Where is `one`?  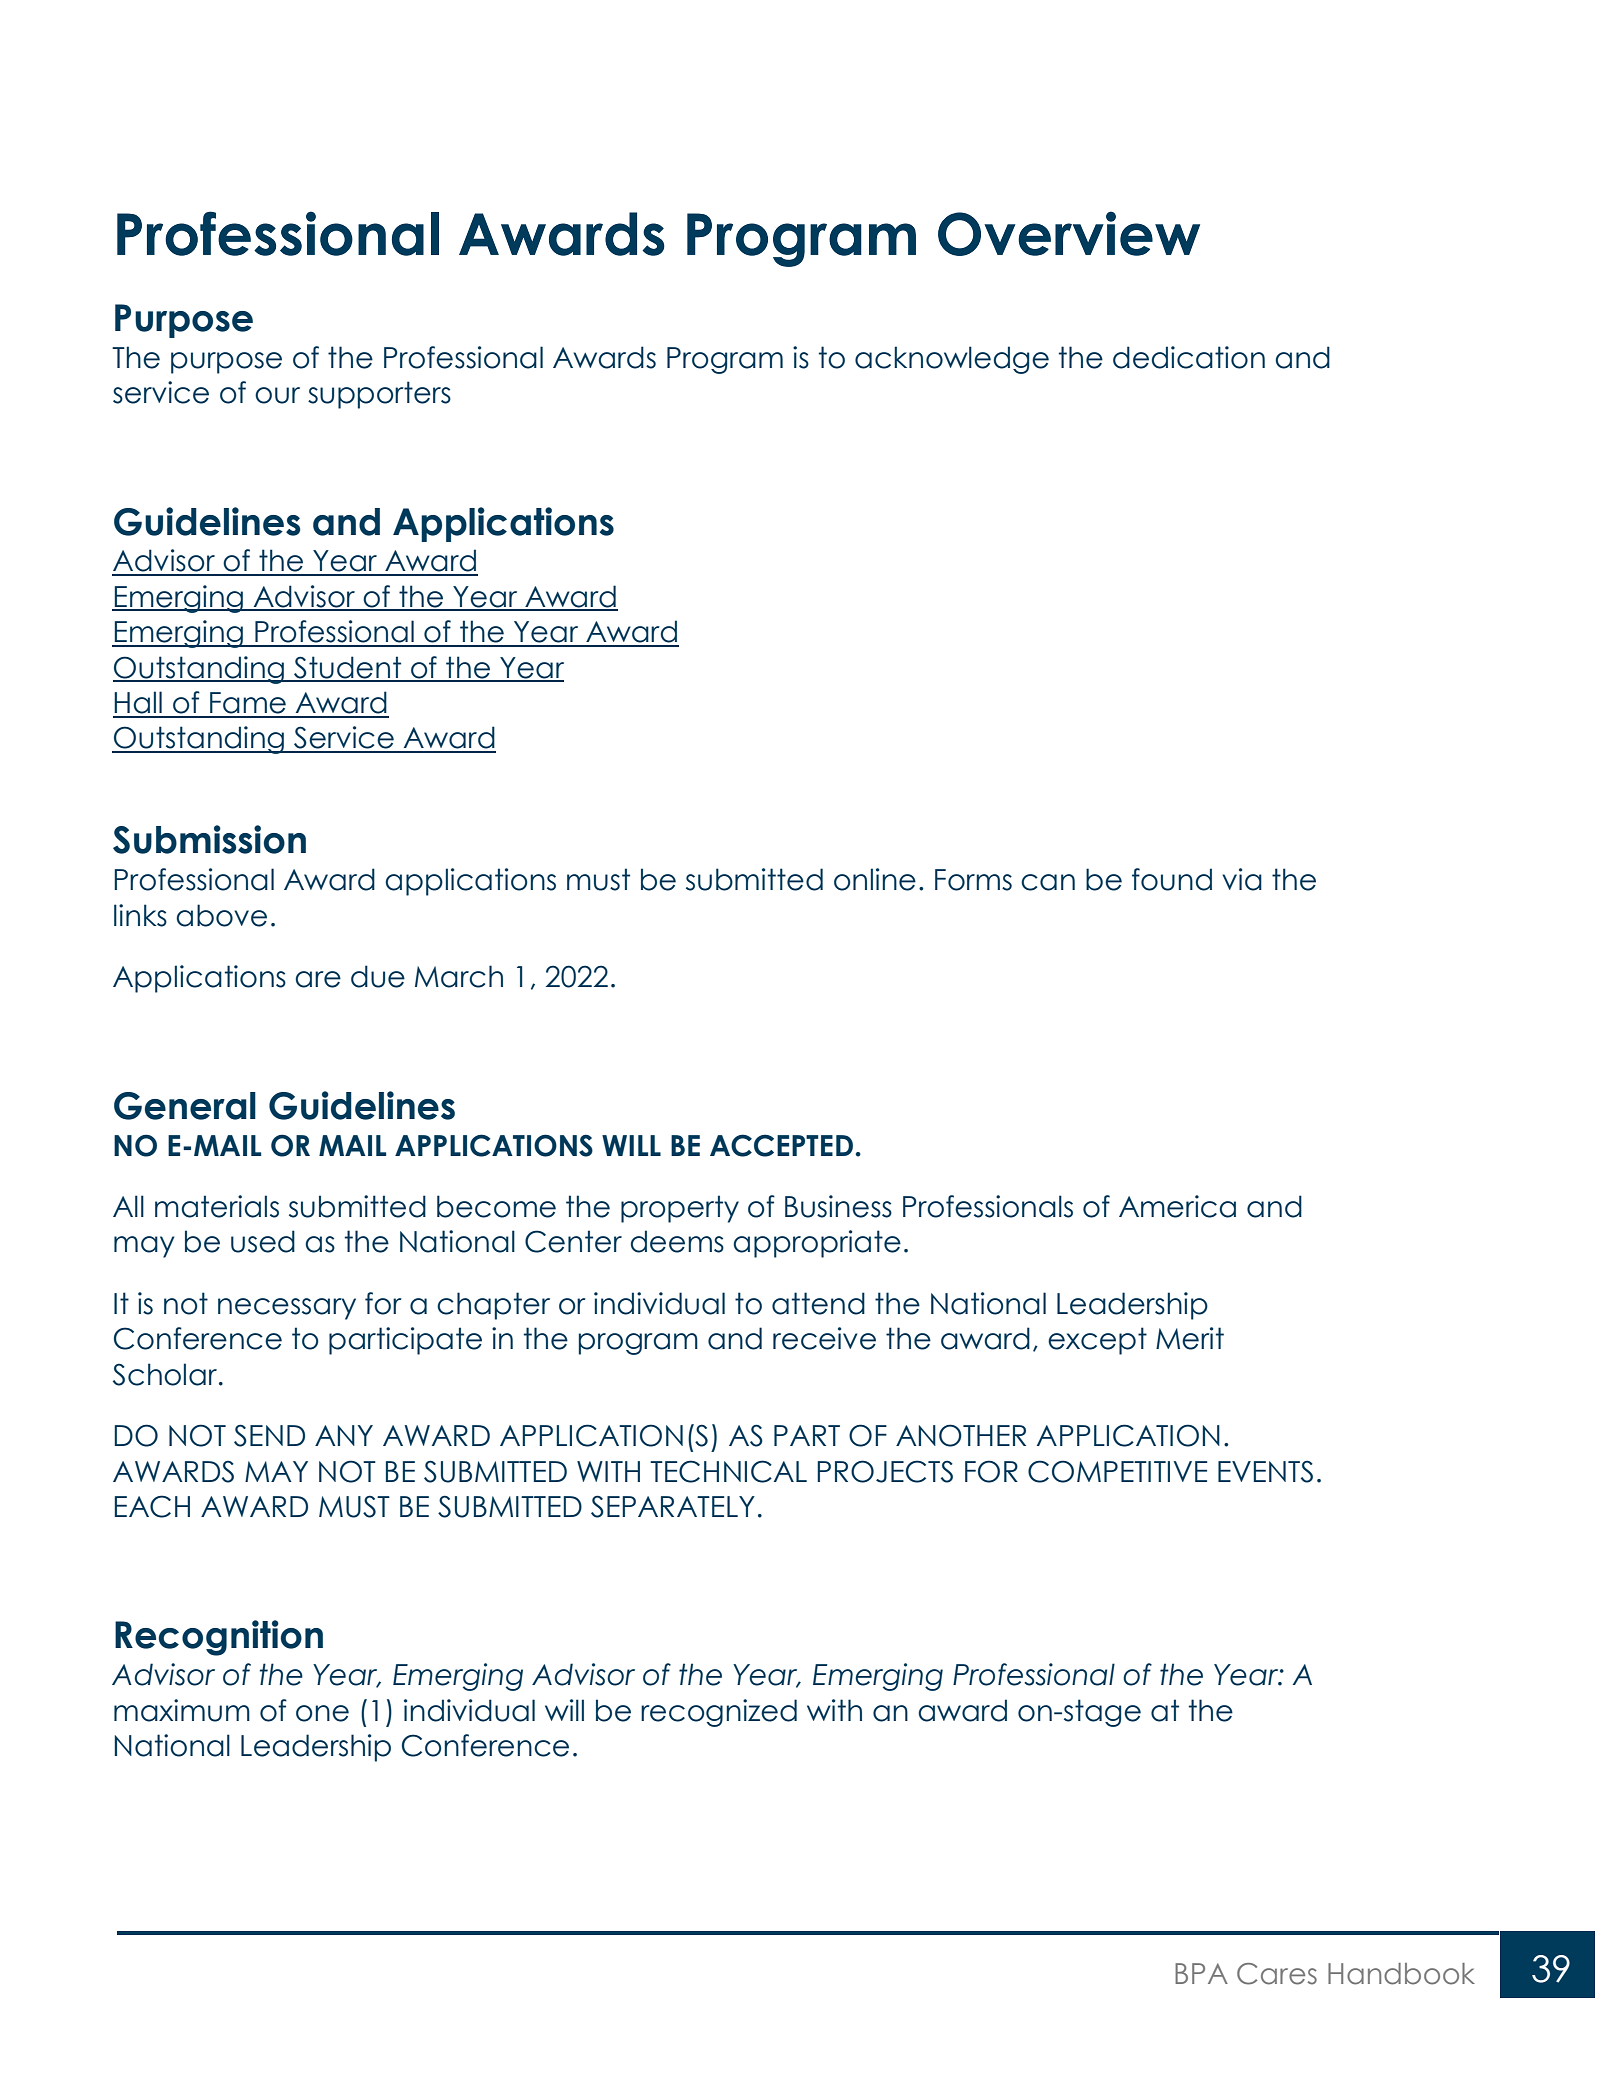
one is located at coordinates (322, 1713).
